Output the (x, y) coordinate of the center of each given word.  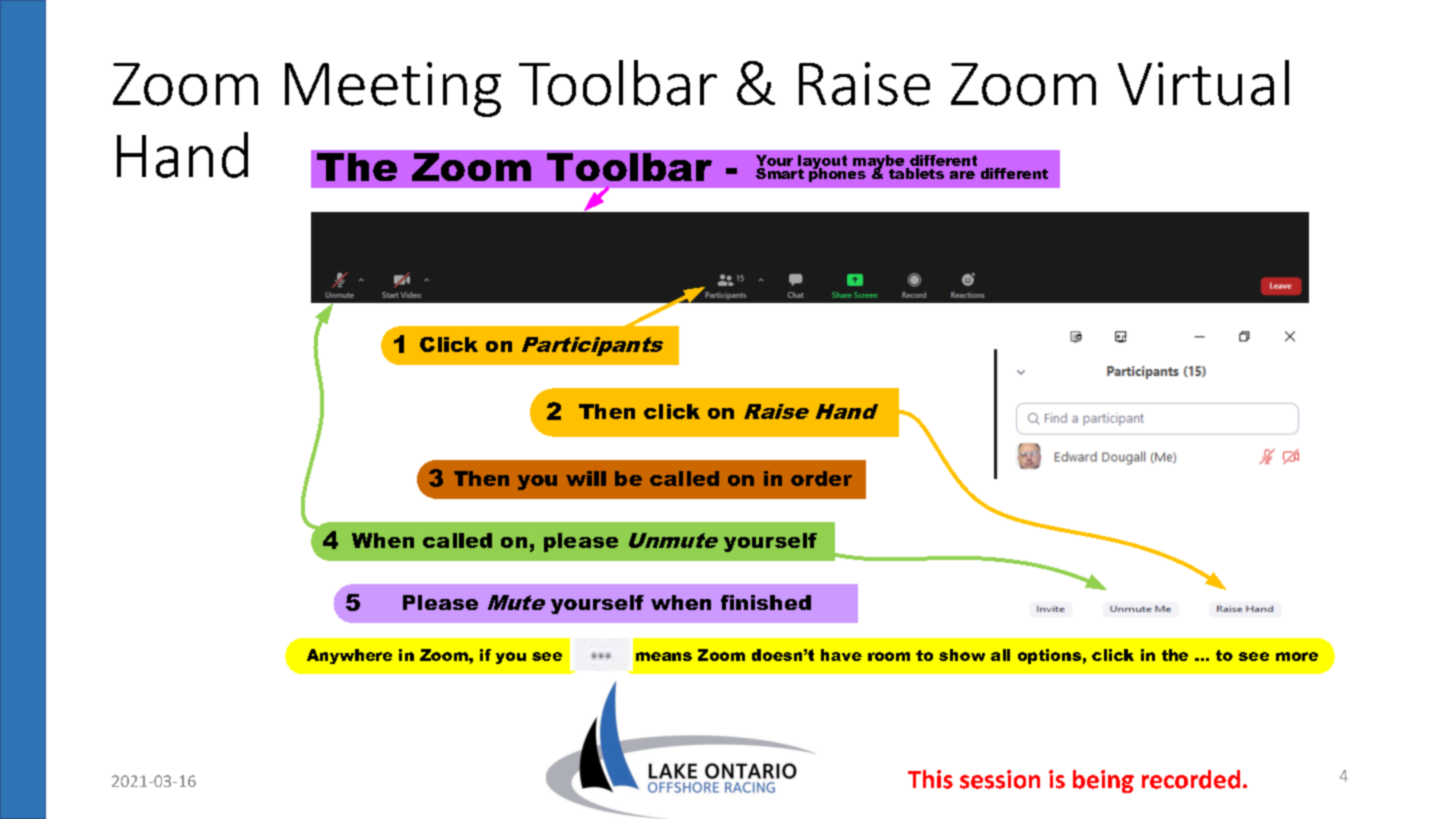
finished (766, 602)
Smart (780, 173)
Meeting (393, 89)
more (1297, 656)
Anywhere (349, 656)
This (930, 779)
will (586, 478)
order (821, 478)
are (962, 175)
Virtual (1203, 83)
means (664, 656)
